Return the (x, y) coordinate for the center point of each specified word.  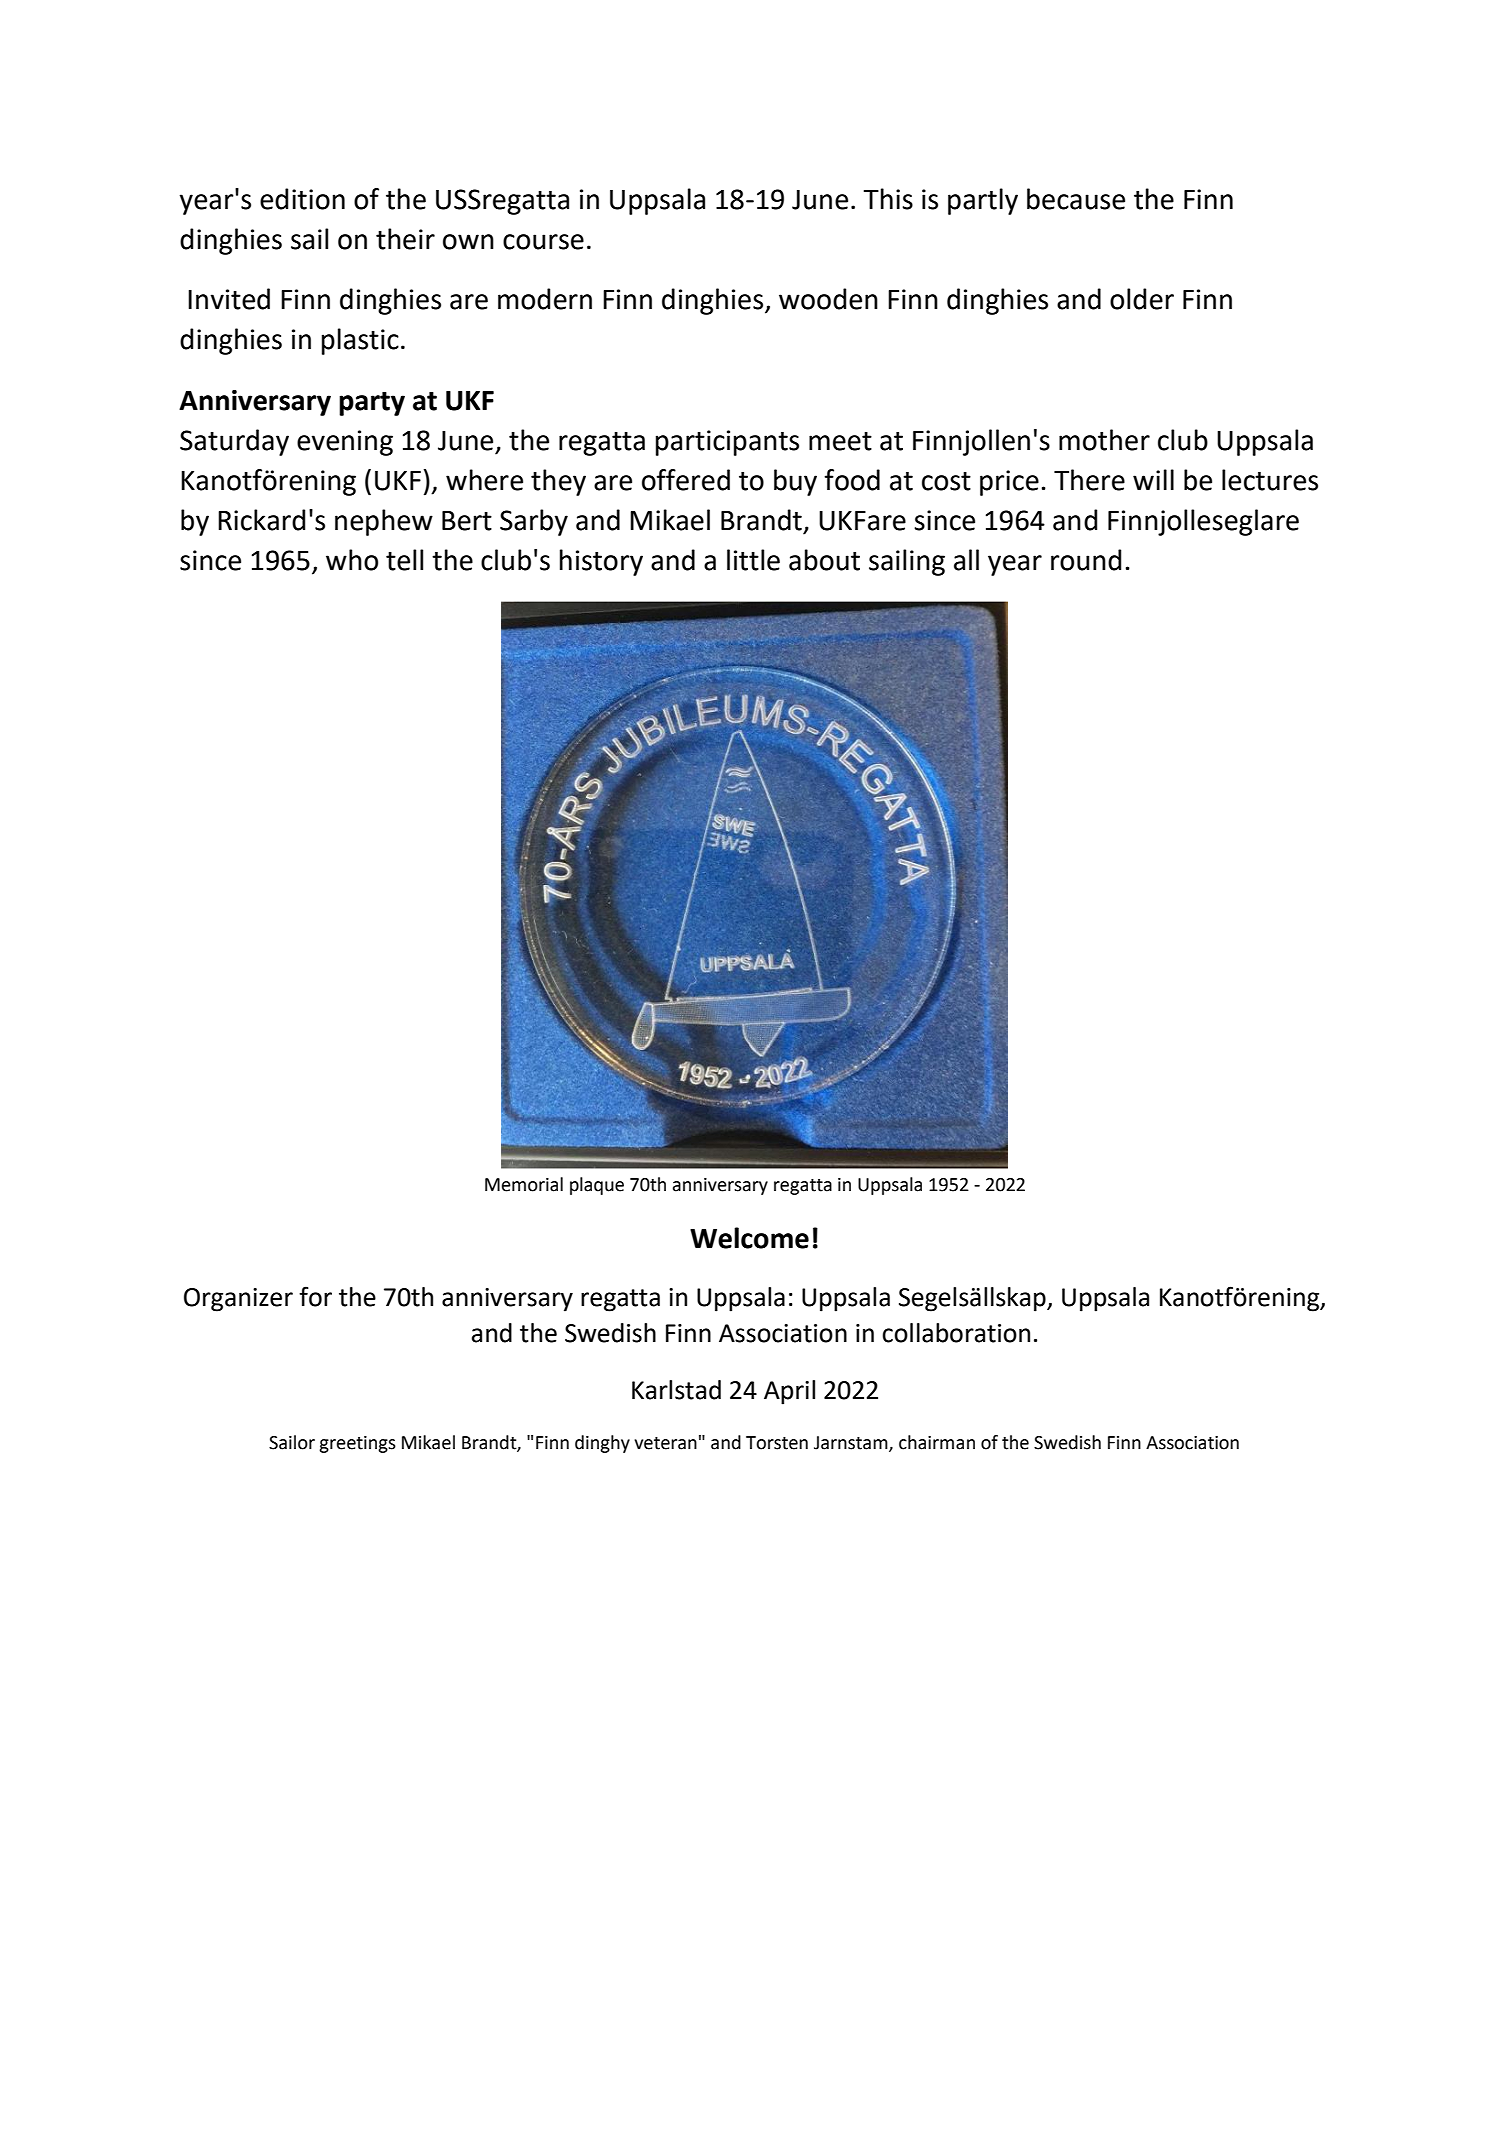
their (405, 239)
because (1076, 199)
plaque (597, 1186)
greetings (357, 1444)
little (753, 560)
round (1086, 560)
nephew (384, 522)
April (789, 1392)
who (352, 560)
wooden (828, 299)
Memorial (524, 1184)
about (824, 560)
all (966, 560)
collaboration (956, 1333)
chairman (937, 1442)
